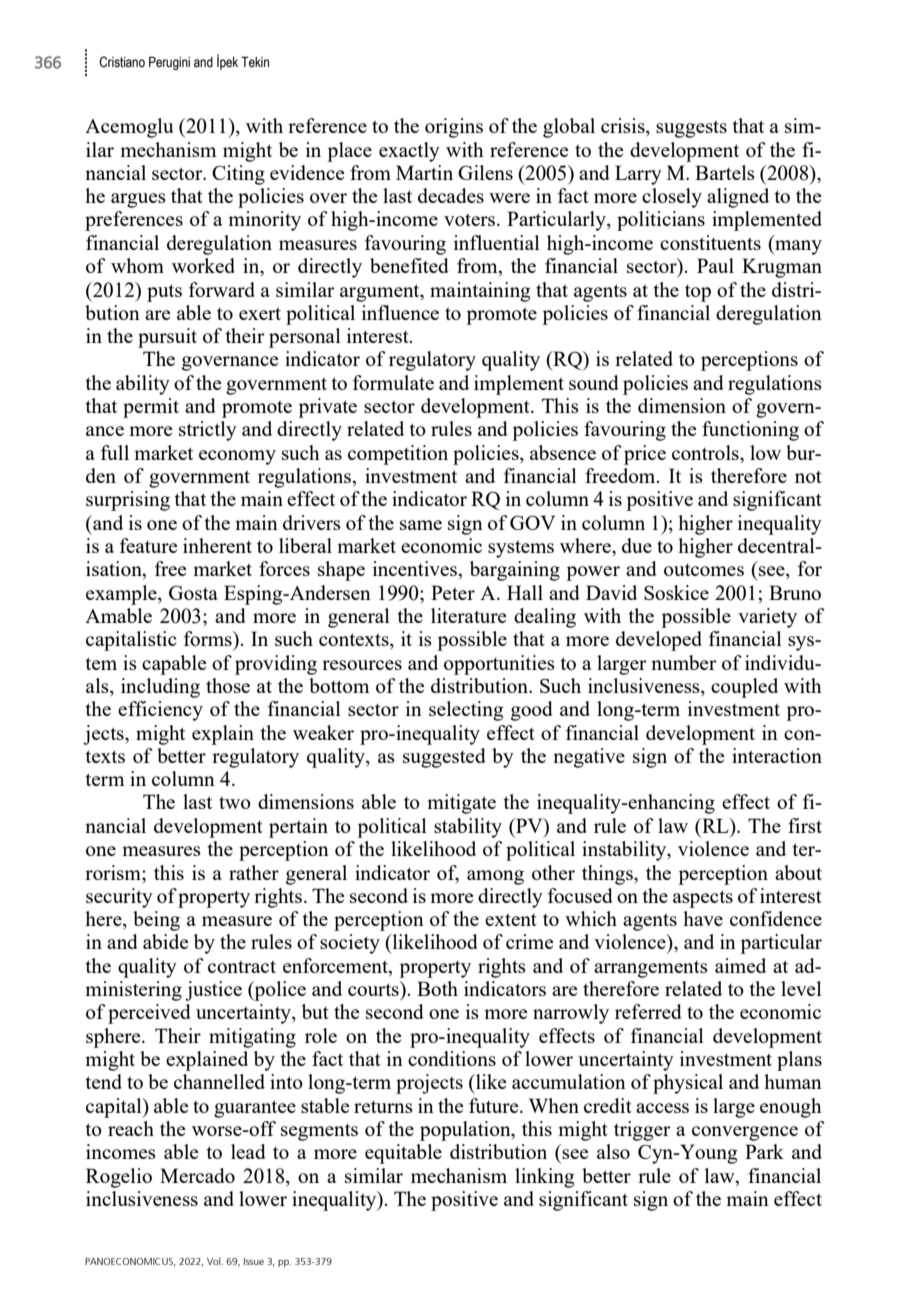  Describe the element at coordinates (215, 1261) in the image. I see `Vol` at that location.
